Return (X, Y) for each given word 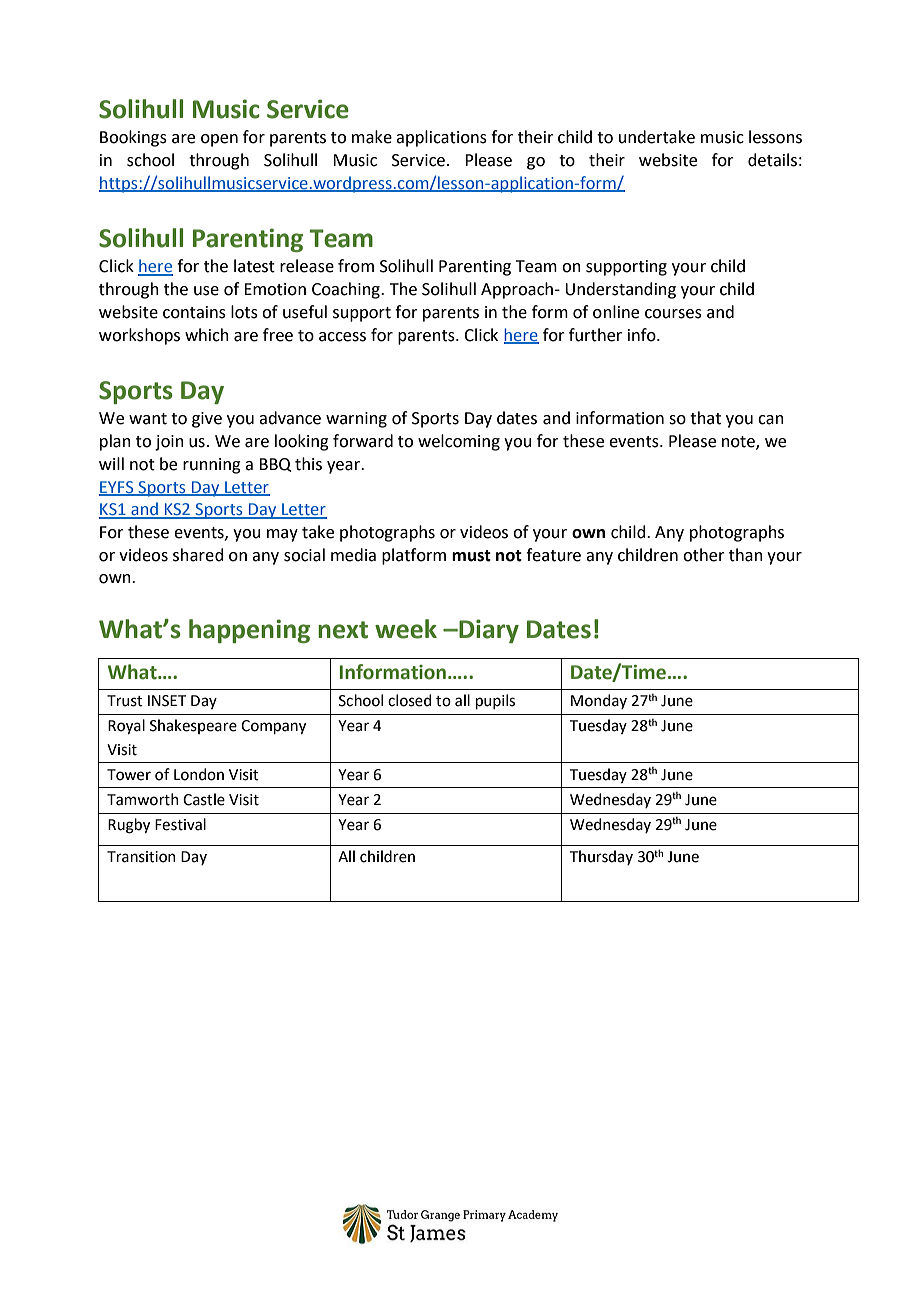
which (207, 335)
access (342, 337)
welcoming (459, 442)
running (212, 466)
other (704, 555)
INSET (167, 701)
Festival (180, 824)
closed (409, 700)
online (616, 312)
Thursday (601, 857)
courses (673, 314)
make (372, 137)
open (219, 140)
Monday (599, 701)
